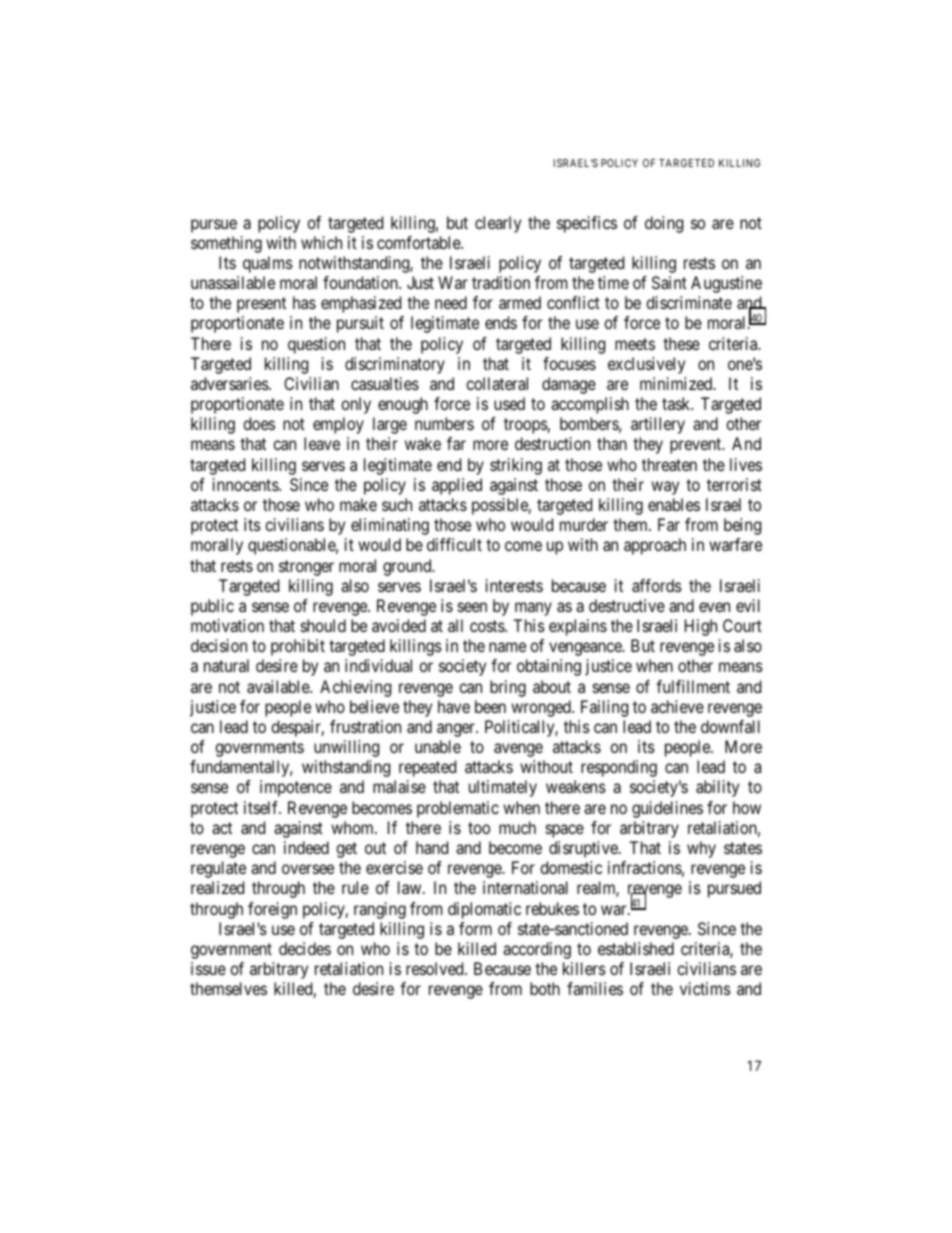  What do you see at coordinates (705, 988) in the page?
I see `victims` at bounding box center [705, 988].
